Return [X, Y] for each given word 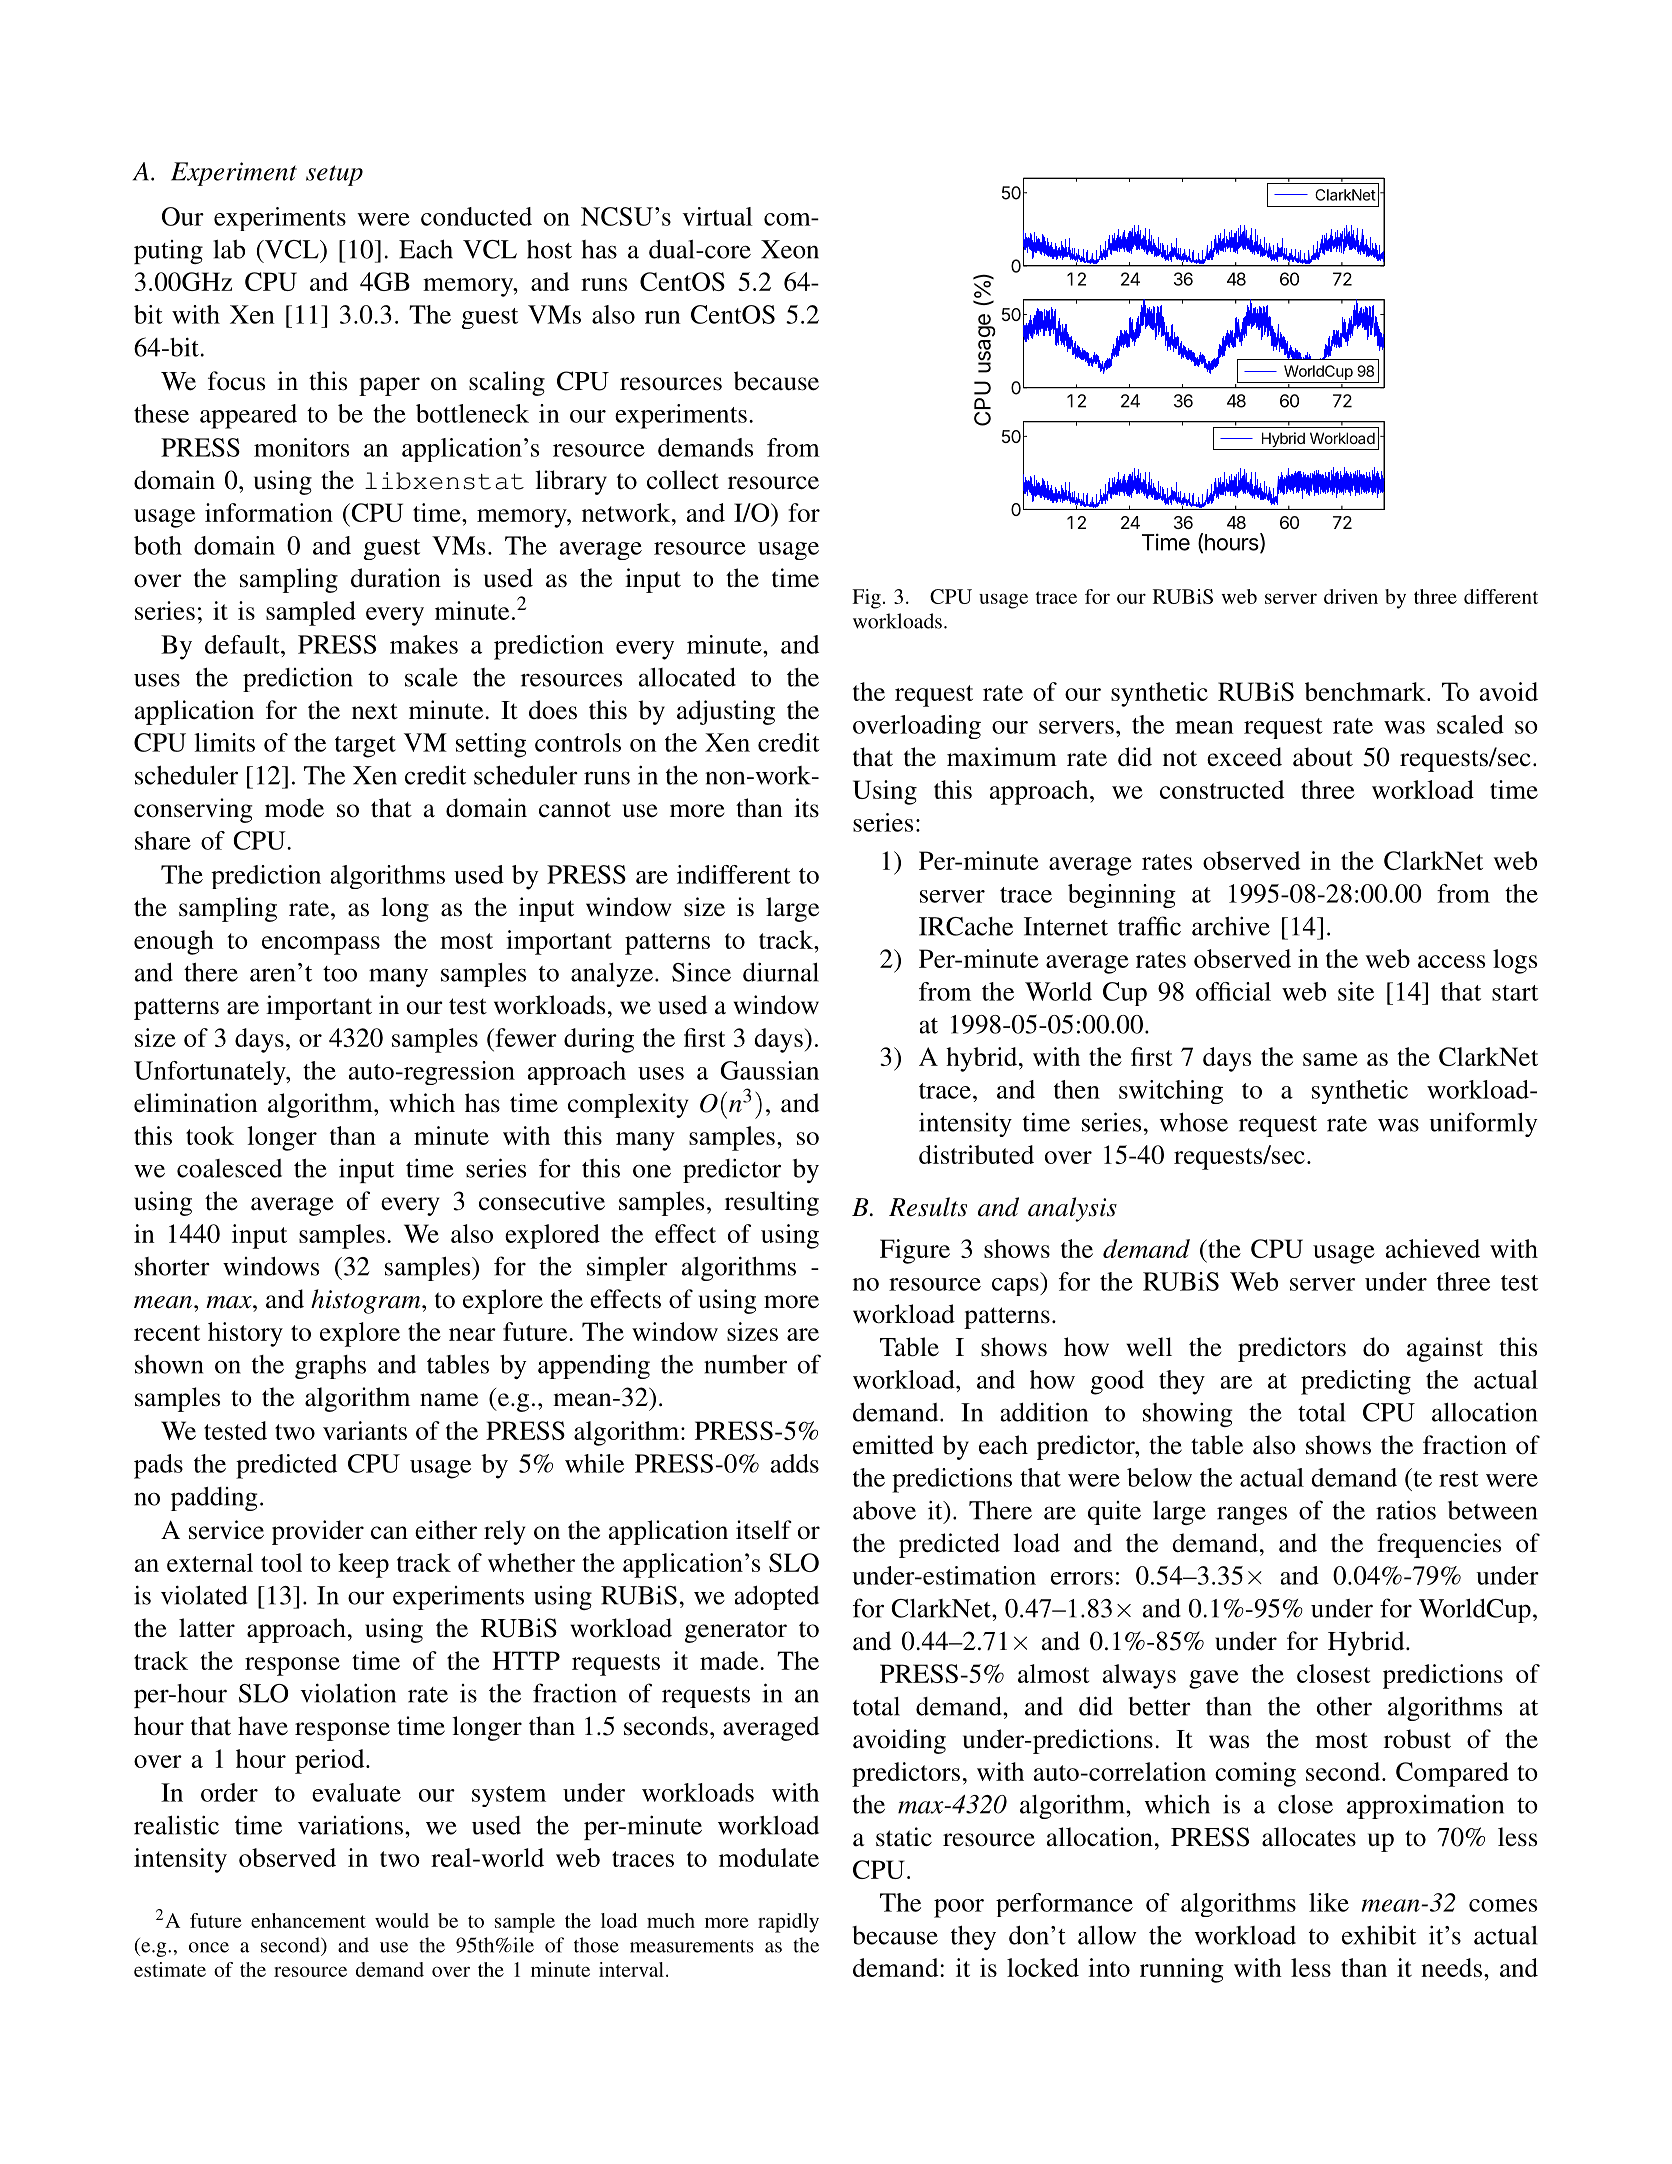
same [1330, 1059]
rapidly [788, 1923]
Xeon [790, 249]
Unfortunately [211, 1073]
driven [1351, 596]
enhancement [308, 1920]
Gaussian [770, 1070]
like [1329, 1902]
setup [334, 175]
